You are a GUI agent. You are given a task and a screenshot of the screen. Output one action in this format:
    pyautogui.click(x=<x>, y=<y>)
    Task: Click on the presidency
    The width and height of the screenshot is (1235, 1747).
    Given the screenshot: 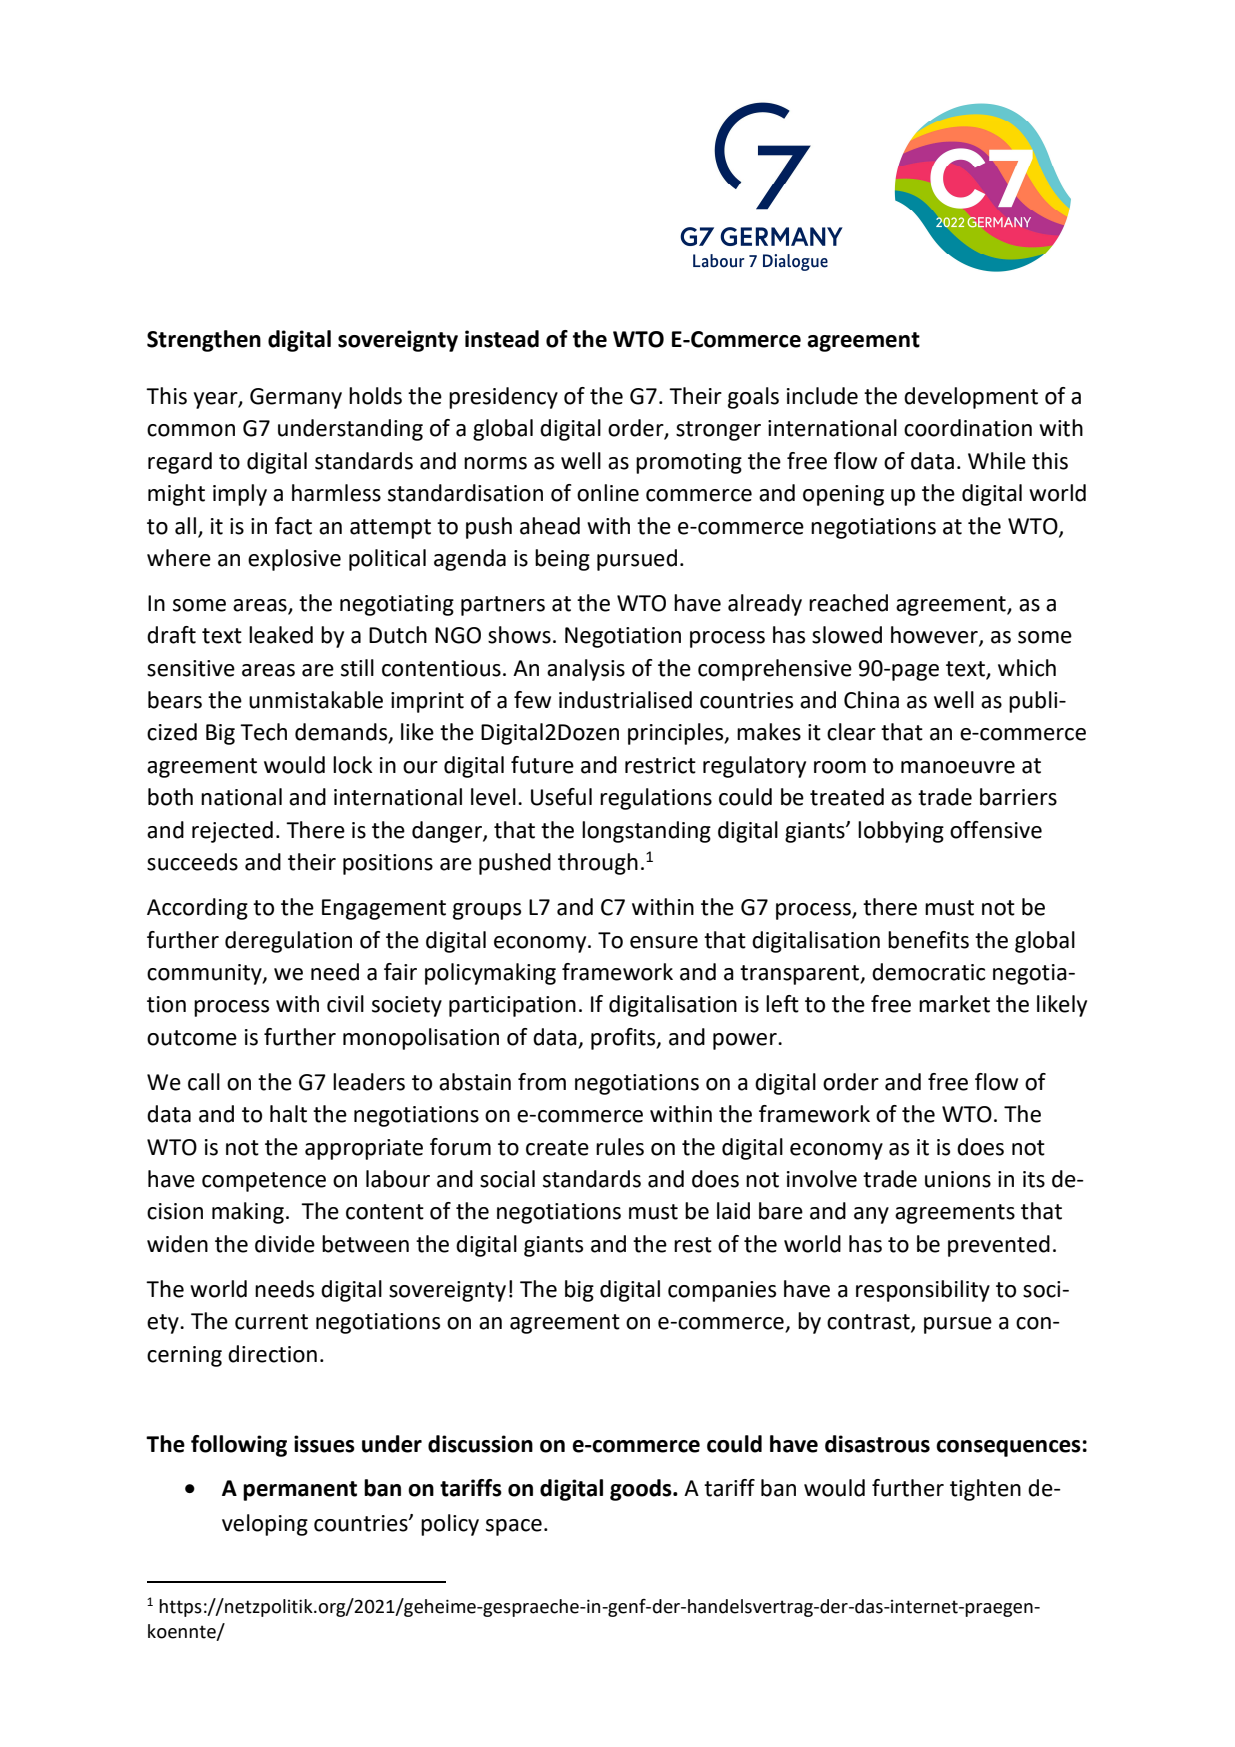 What is the action you would take?
    pyautogui.click(x=503, y=398)
